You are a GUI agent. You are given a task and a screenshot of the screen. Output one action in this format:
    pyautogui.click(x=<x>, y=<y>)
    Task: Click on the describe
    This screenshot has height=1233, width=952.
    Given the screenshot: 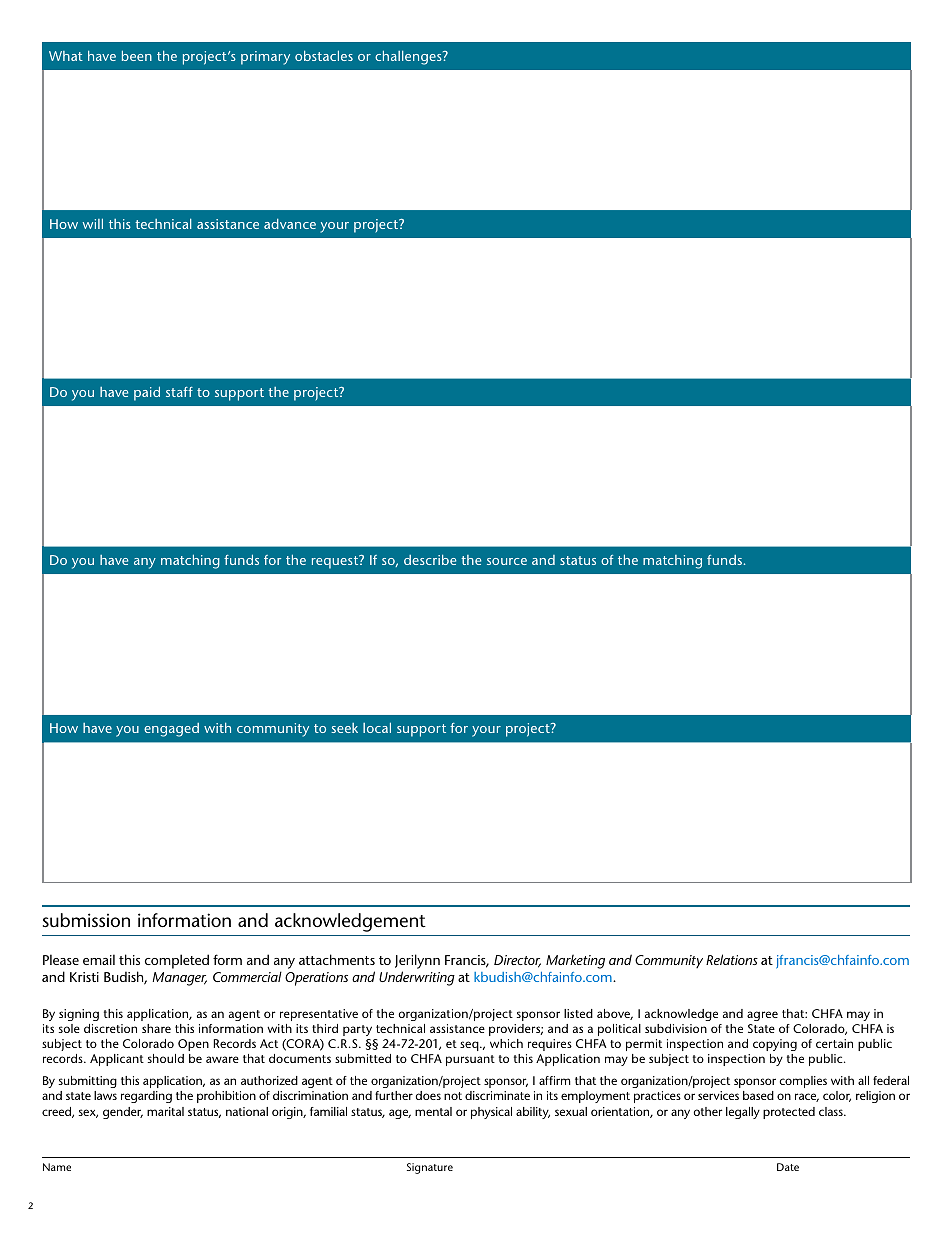 What is the action you would take?
    pyautogui.click(x=430, y=559)
